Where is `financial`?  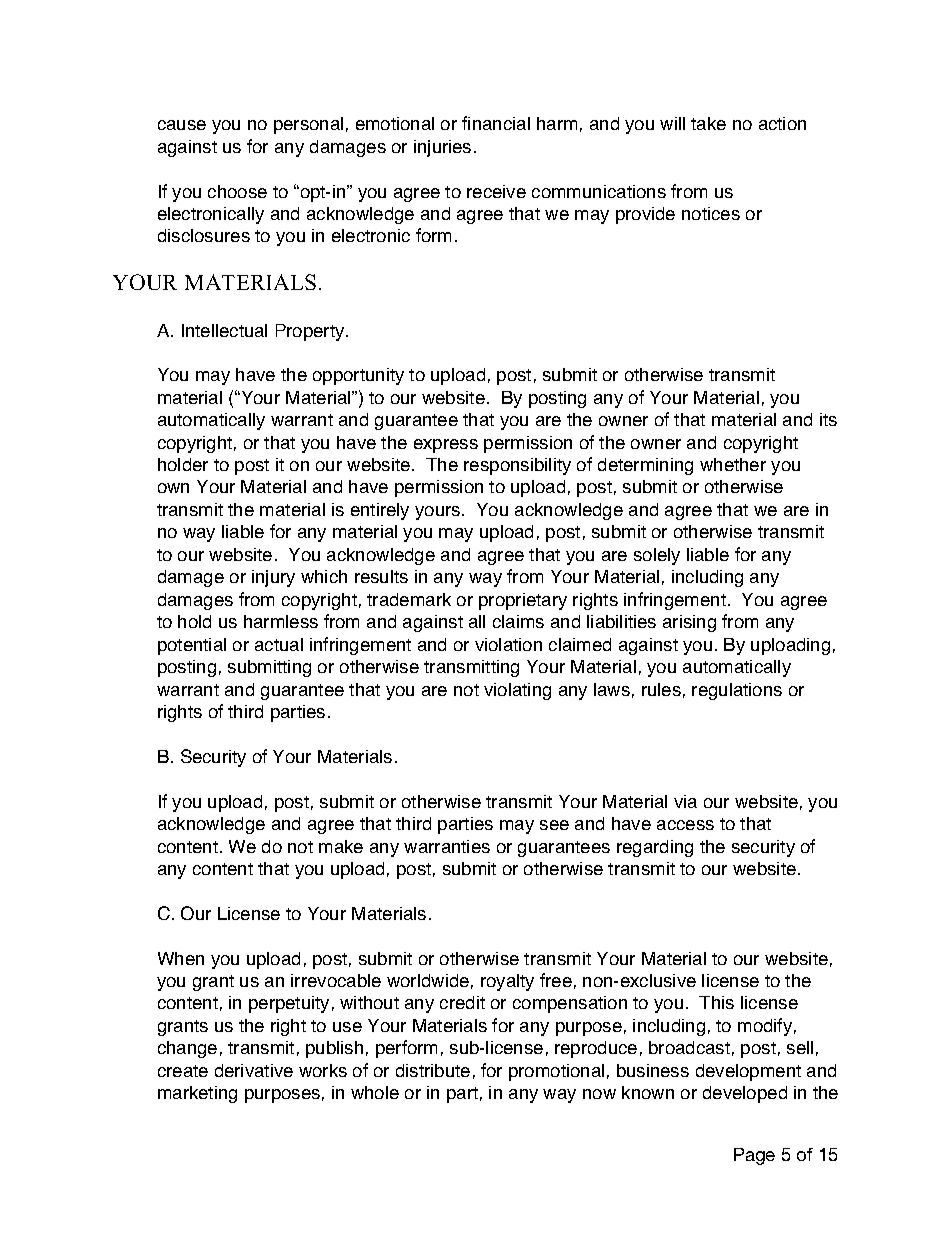
financial is located at coordinates (496, 123).
